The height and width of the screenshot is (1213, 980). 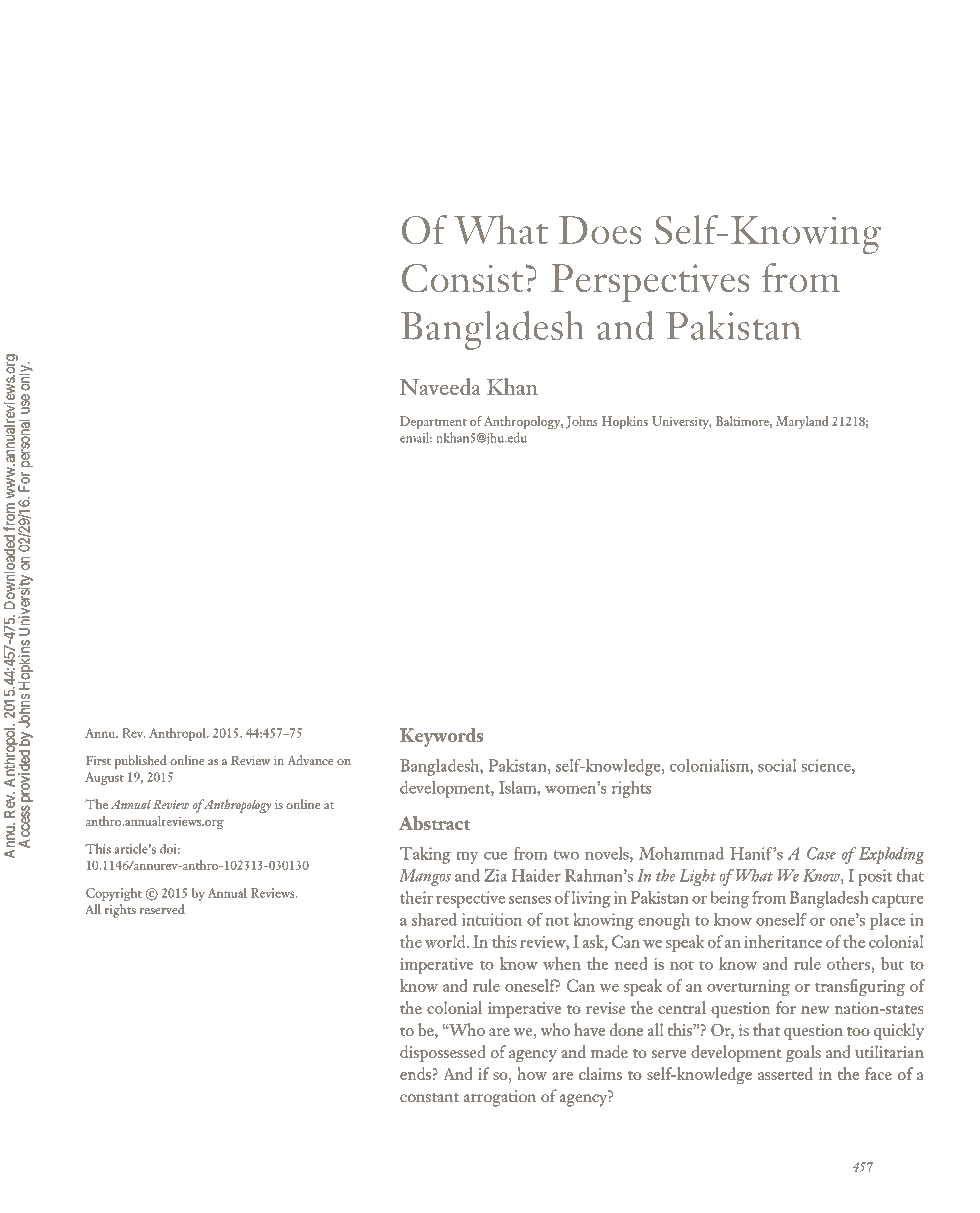 I want to click on Copyright, so click(x=114, y=894).
